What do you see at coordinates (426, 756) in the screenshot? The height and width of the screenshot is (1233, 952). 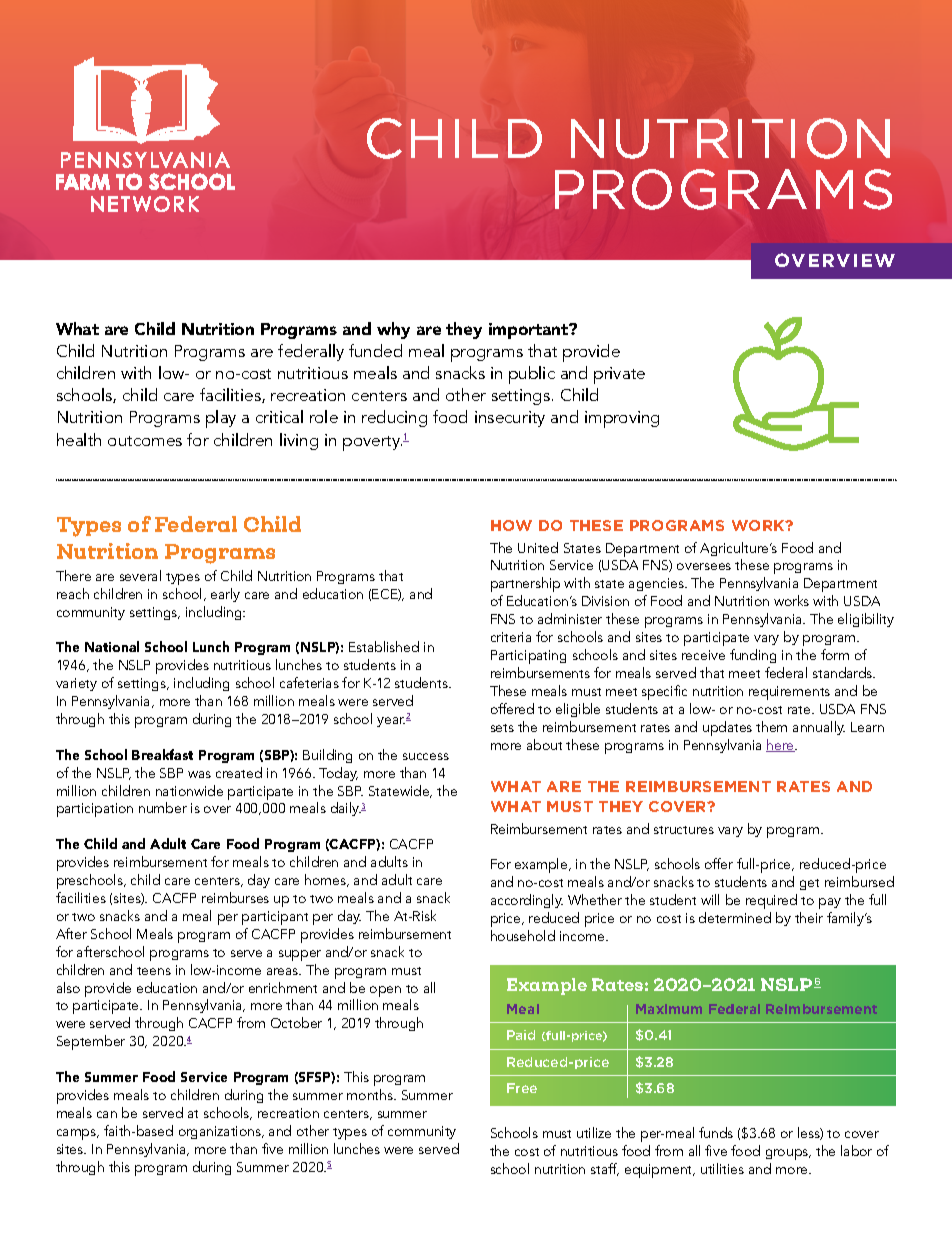 I see `success` at bounding box center [426, 756].
